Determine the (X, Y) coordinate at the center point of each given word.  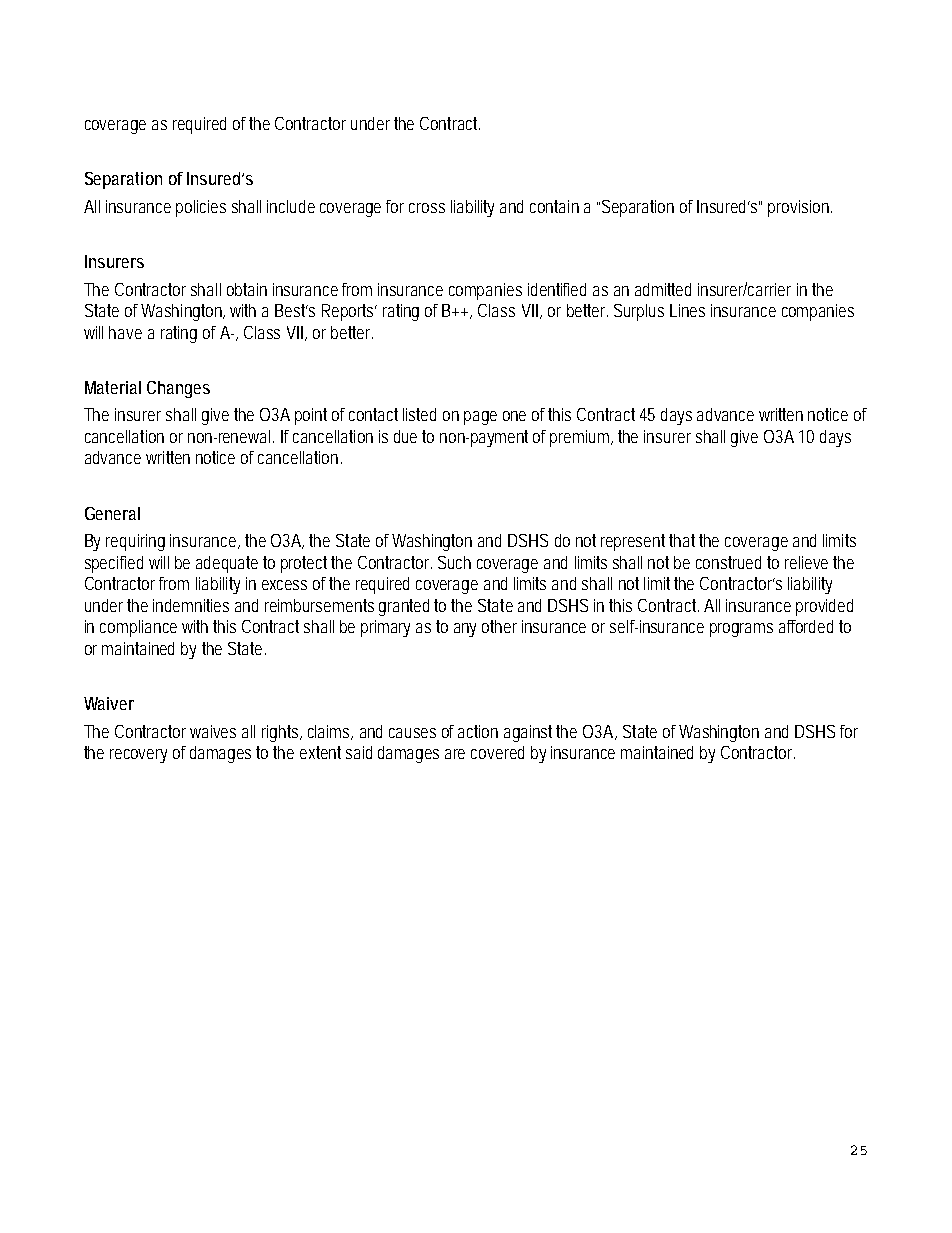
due (405, 436)
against (530, 733)
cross (427, 208)
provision (800, 208)
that (684, 540)
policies (201, 208)
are (455, 754)
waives (213, 731)
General (112, 513)
